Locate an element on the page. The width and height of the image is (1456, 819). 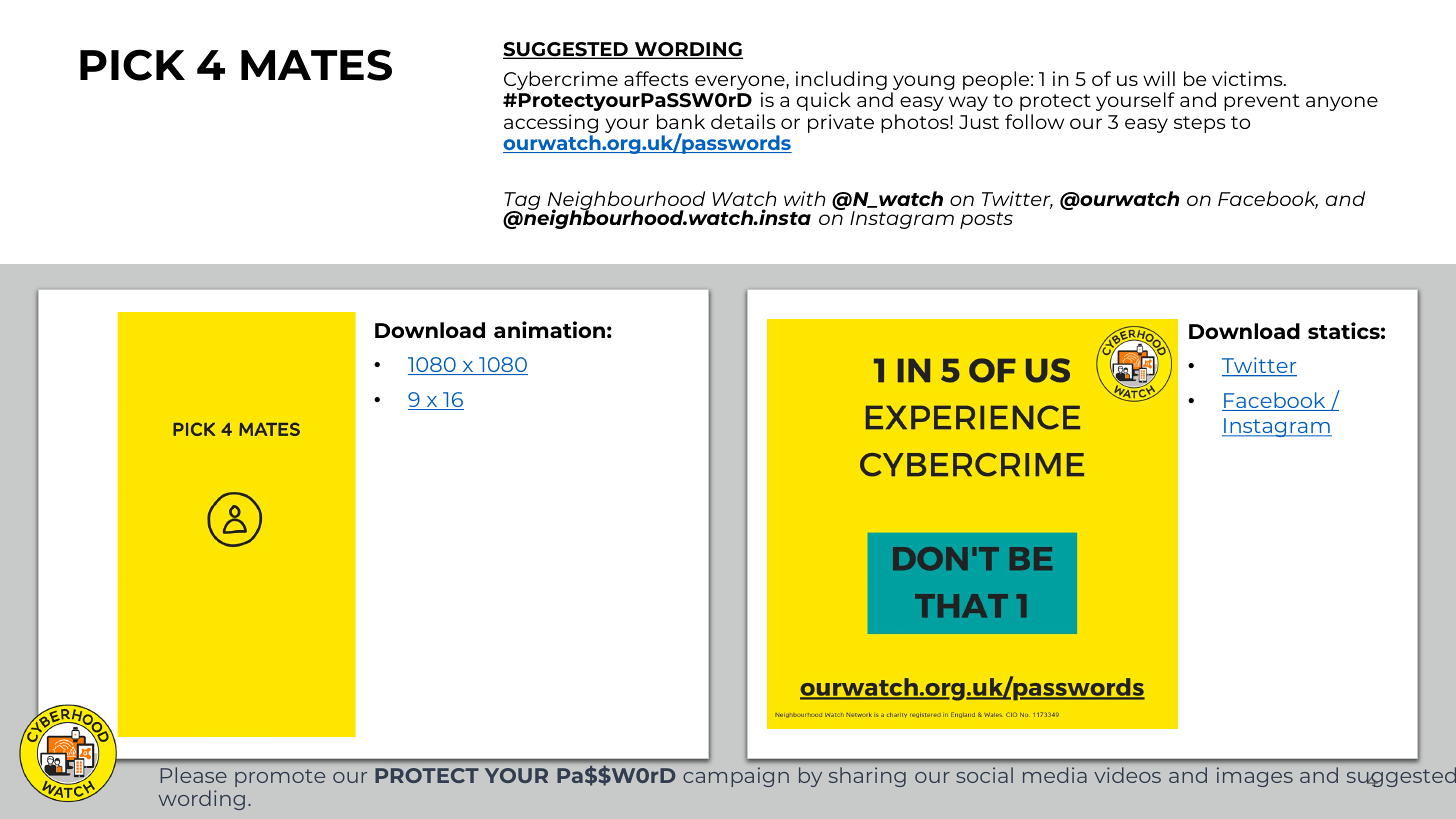
will is located at coordinates (1159, 78).
